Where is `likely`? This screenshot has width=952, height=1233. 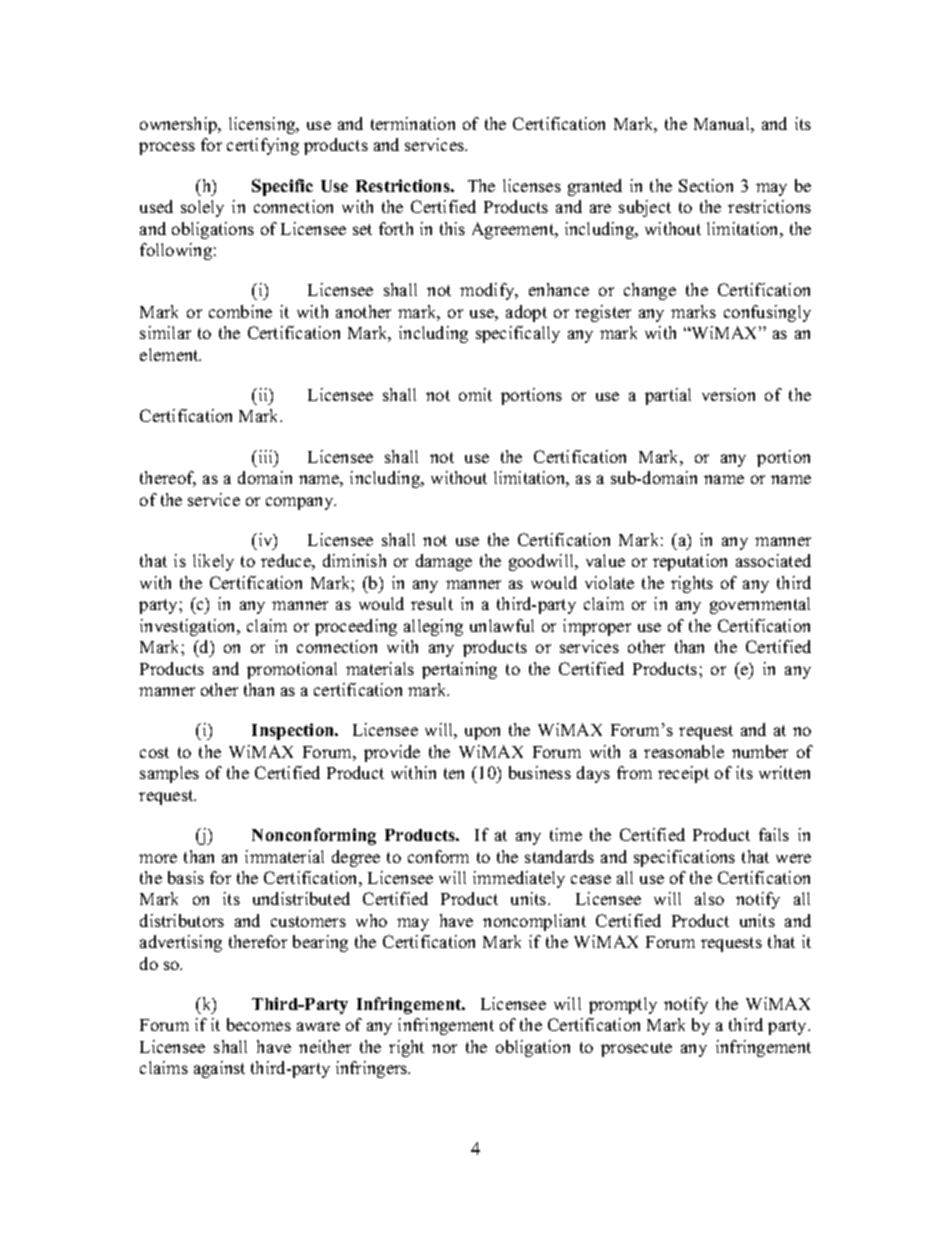 likely is located at coordinates (213, 562).
